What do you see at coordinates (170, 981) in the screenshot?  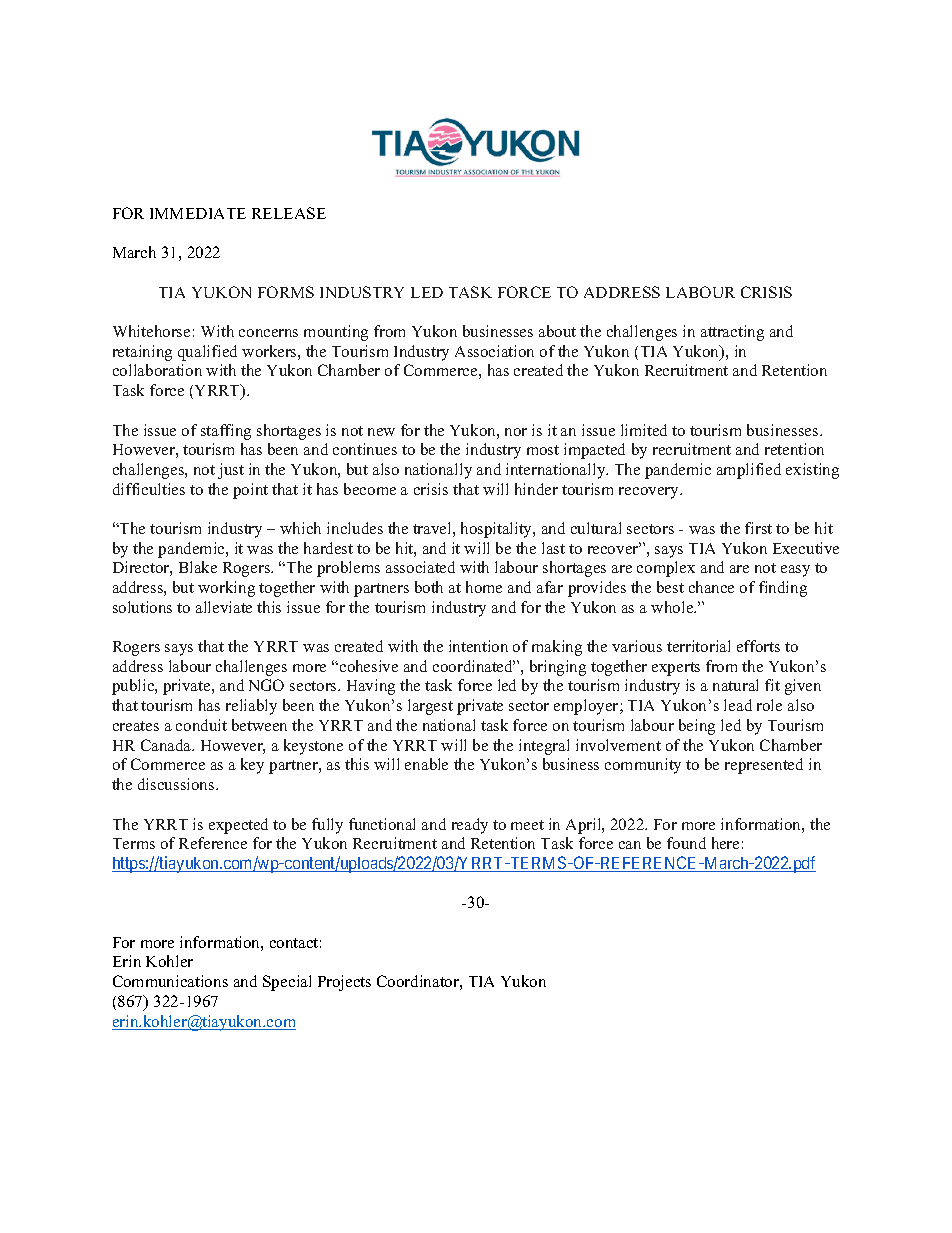 I see `Communications` at bounding box center [170, 981].
